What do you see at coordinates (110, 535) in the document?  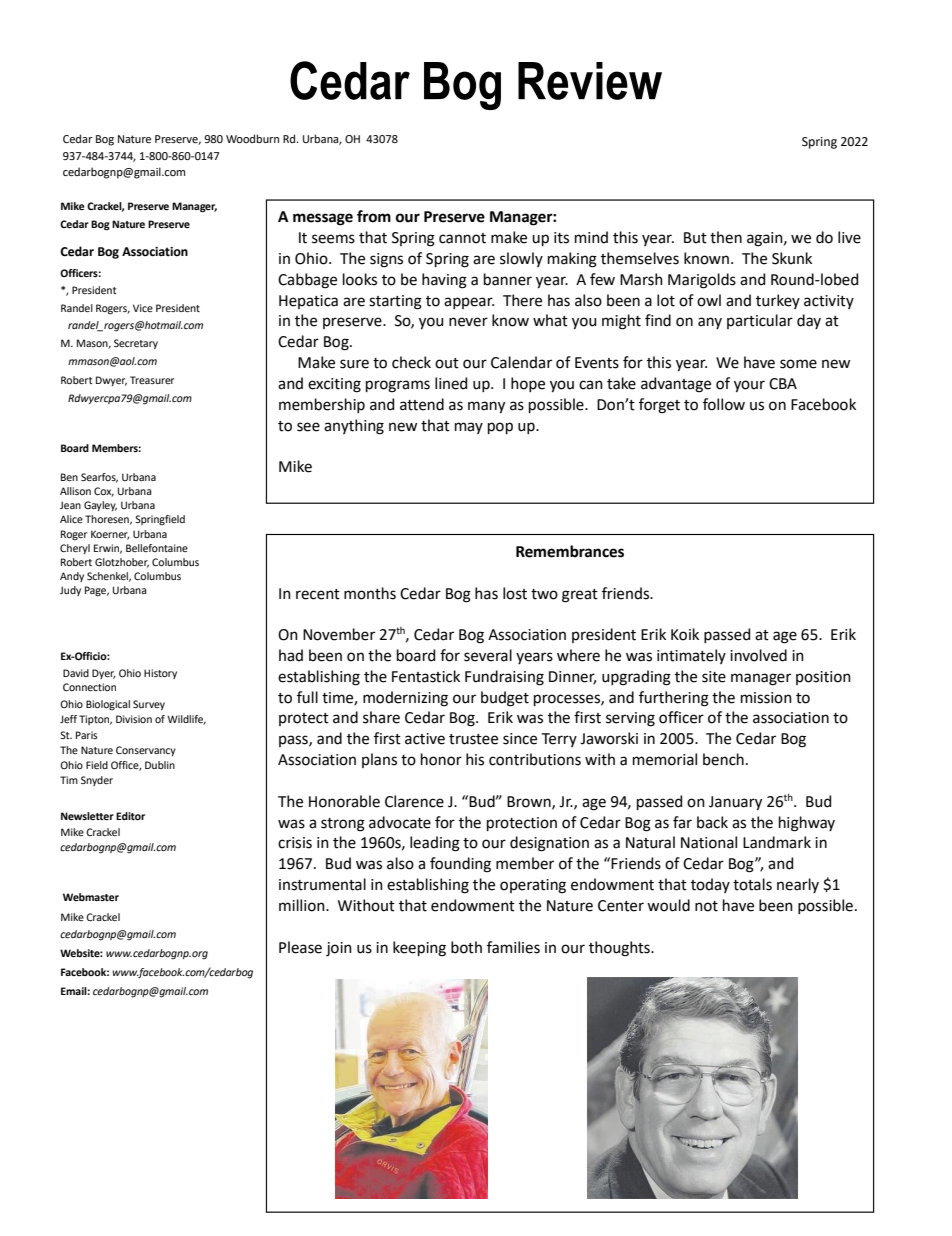 I see `Koerner` at bounding box center [110, 535].
